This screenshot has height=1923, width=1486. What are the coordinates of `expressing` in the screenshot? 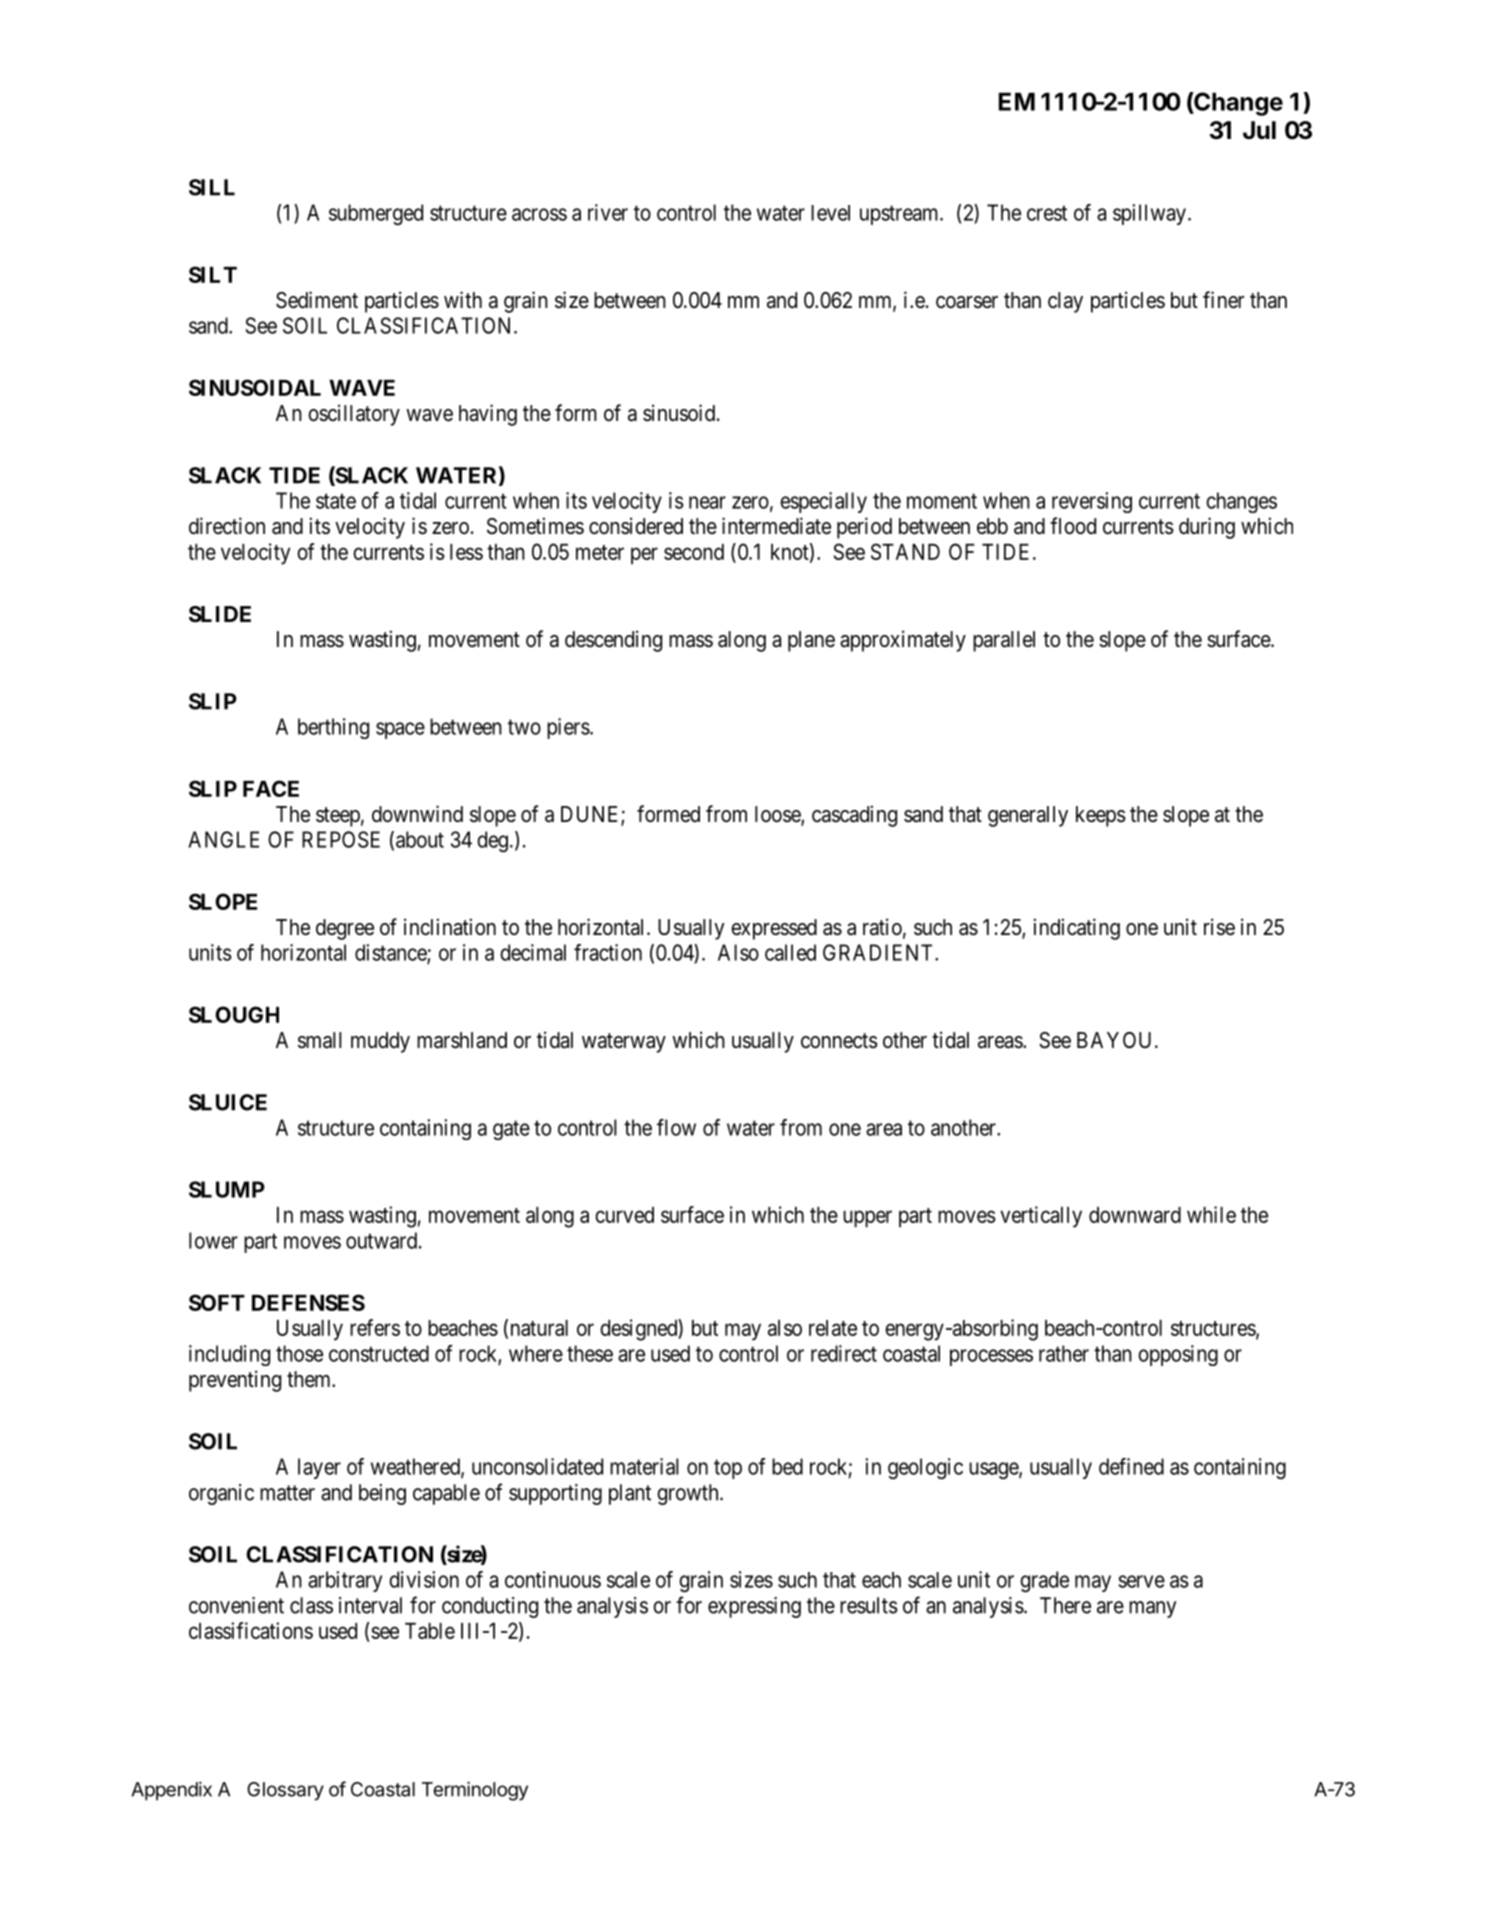 It's located at (754, 1607).
